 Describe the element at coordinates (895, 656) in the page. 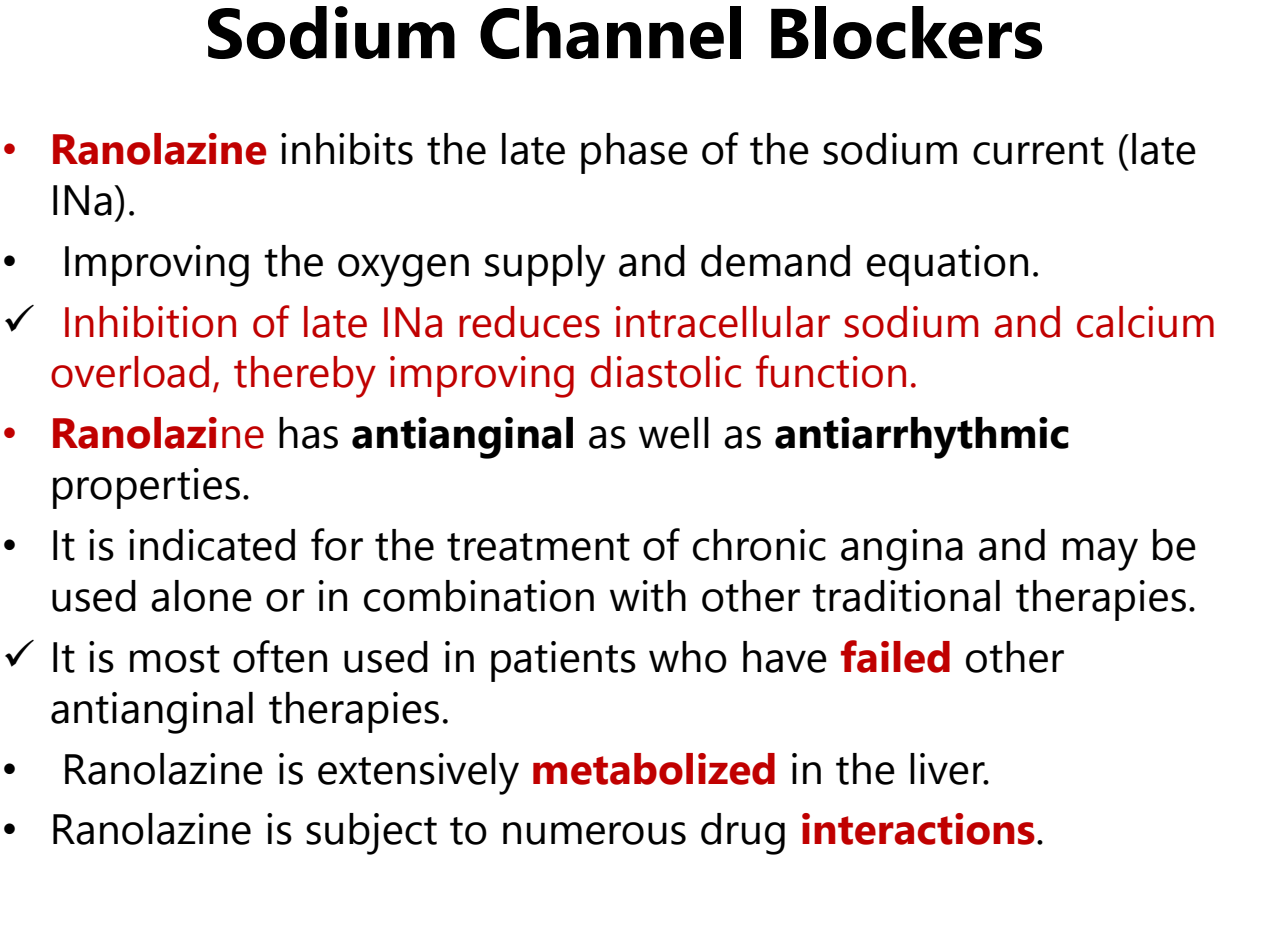

I see `failed` at that location.
